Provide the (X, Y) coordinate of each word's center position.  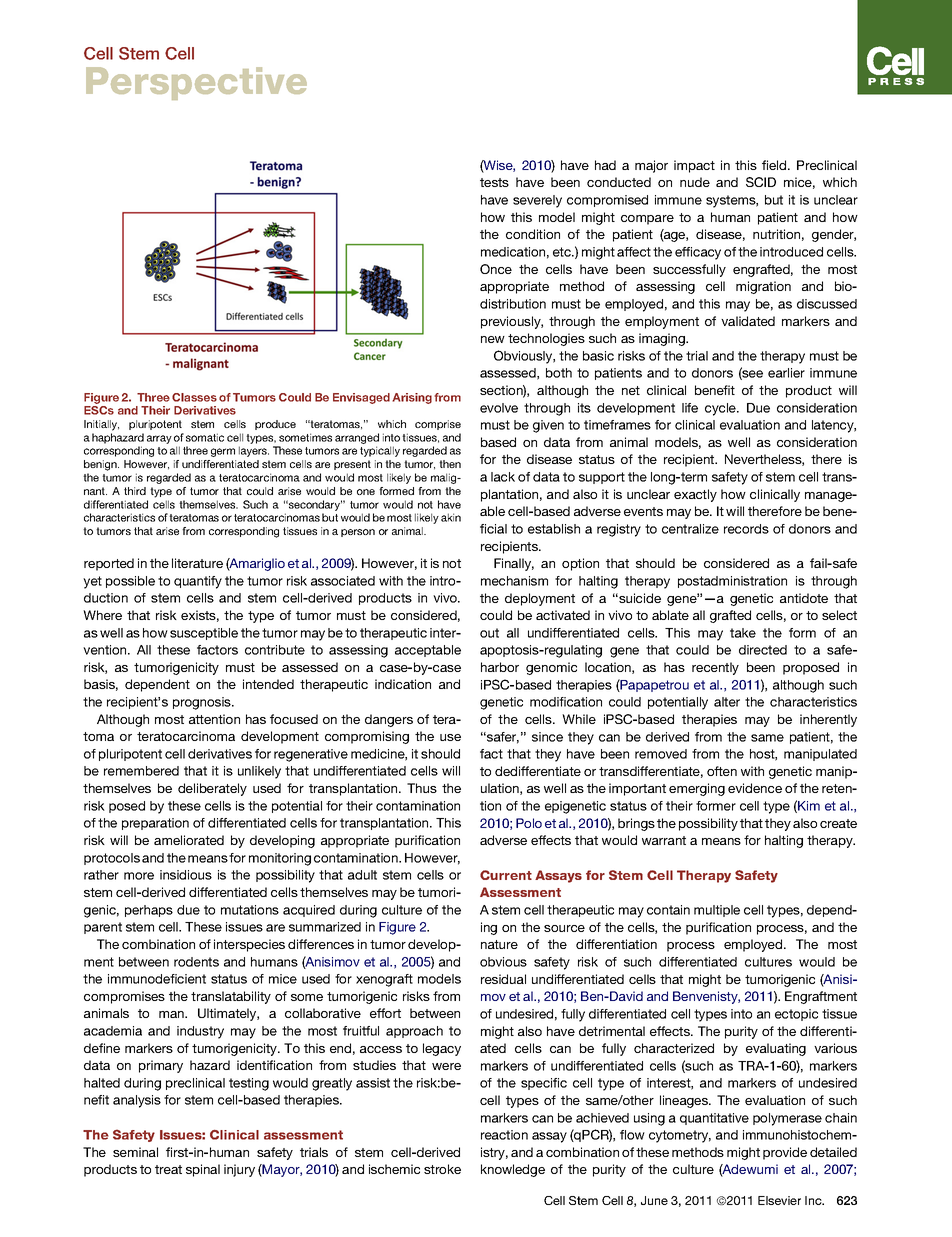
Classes (194, 397)
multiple (717, 911)
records (746, 529)
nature (499, 944)
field (775, 165)
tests (494, 182)
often (722, 771)
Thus (422, 788)
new (493, 339)
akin (451, 517)
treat (168, 1169)
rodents (196, 962)
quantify (198, 582)
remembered (141, 771)
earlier (786, 373)
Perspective (196, 83)
